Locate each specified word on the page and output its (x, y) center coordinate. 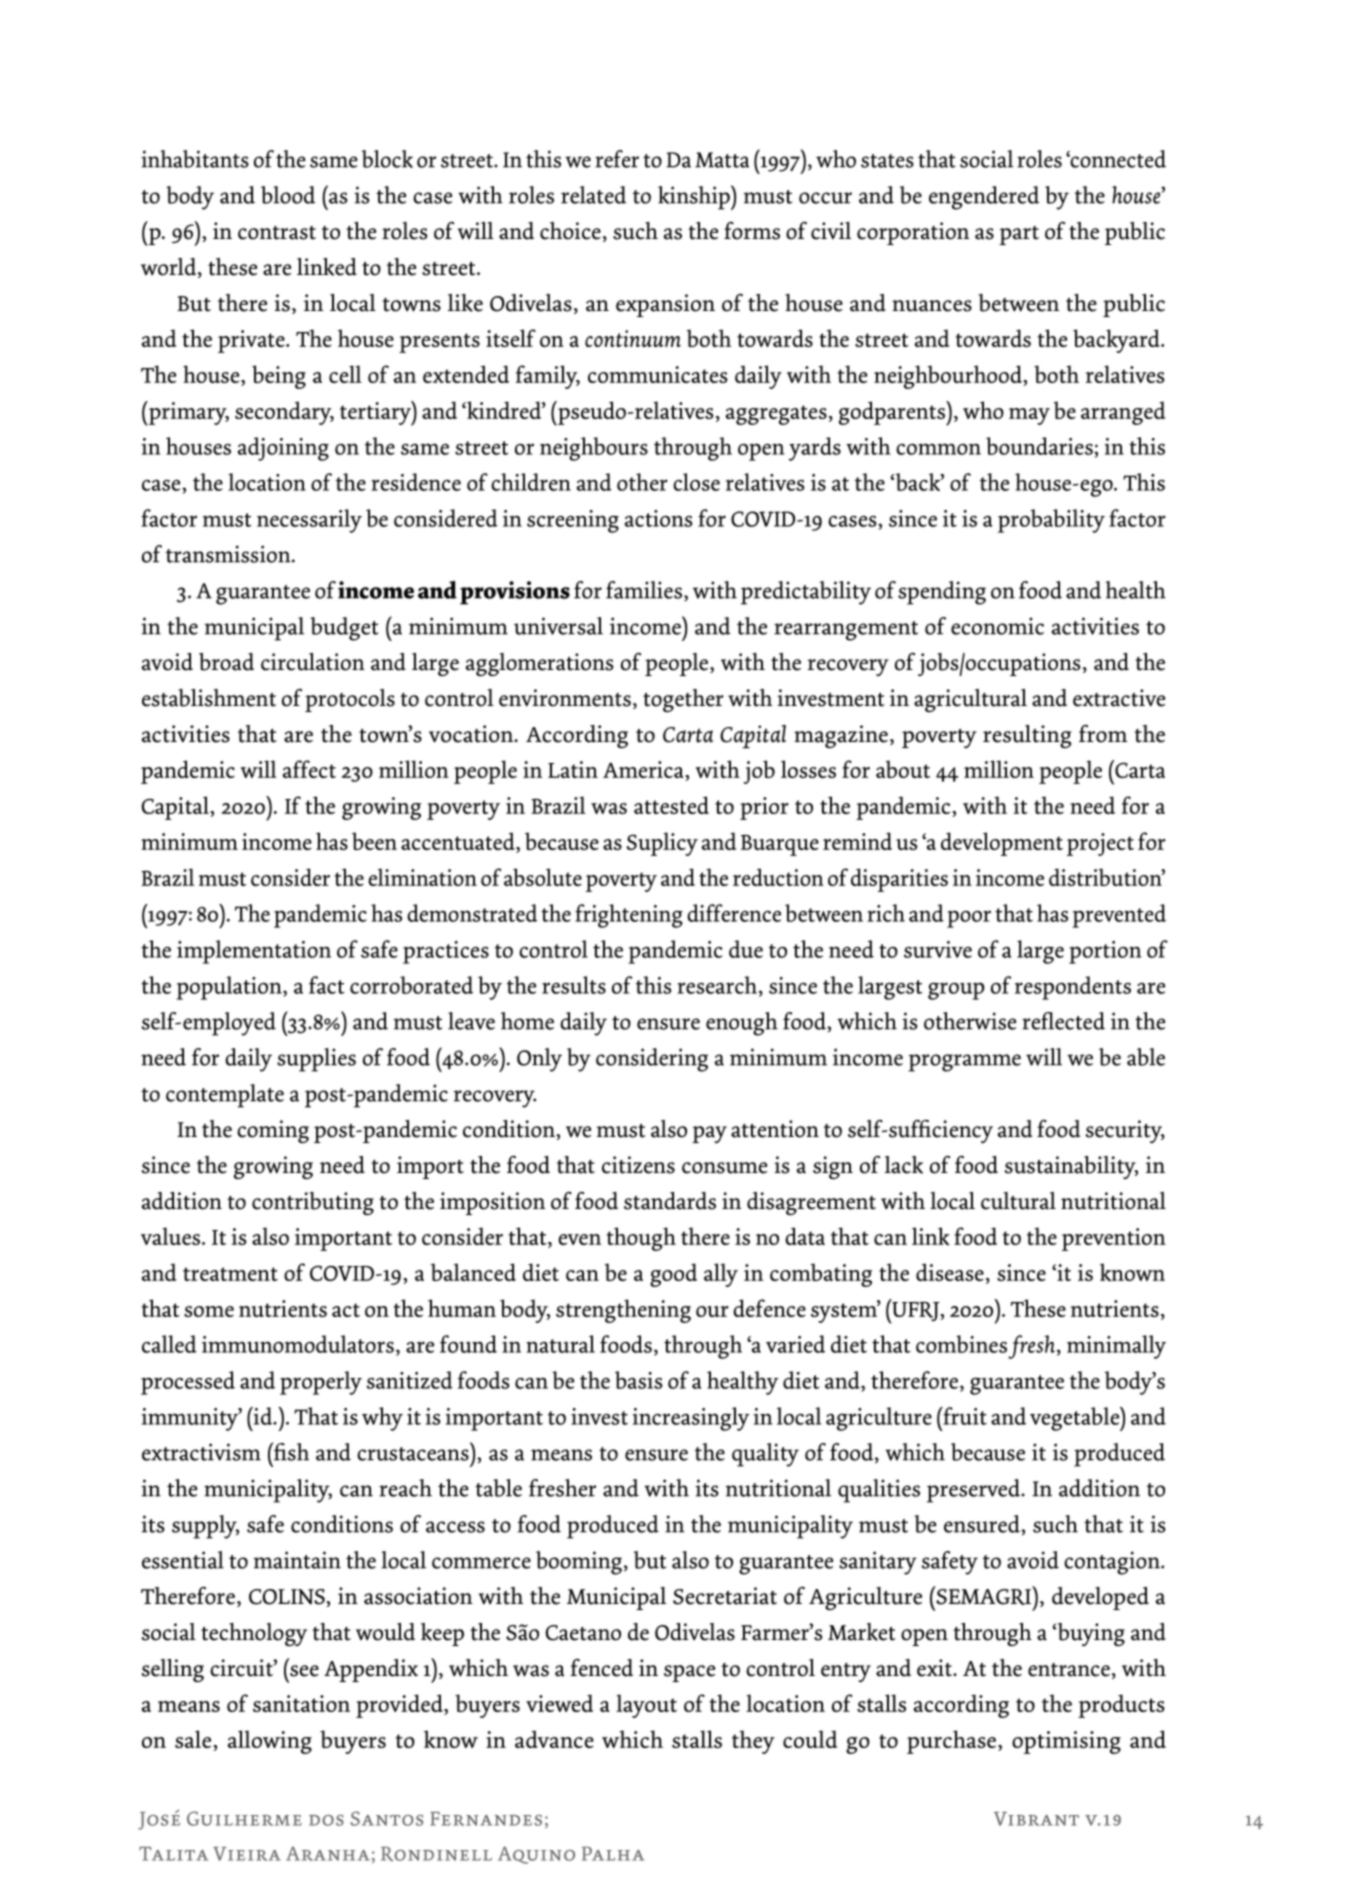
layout (646, 1706)
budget (344, 629)
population (230, 988)
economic (997, 626)
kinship (695, 197)
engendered (984, 198)
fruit (964, 1416)
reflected (1063, 1021)
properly (321, 1383)
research (718, 986)
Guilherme (244, 1818)
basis (639, 1380)
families (644, 590)
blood (288, 195)
